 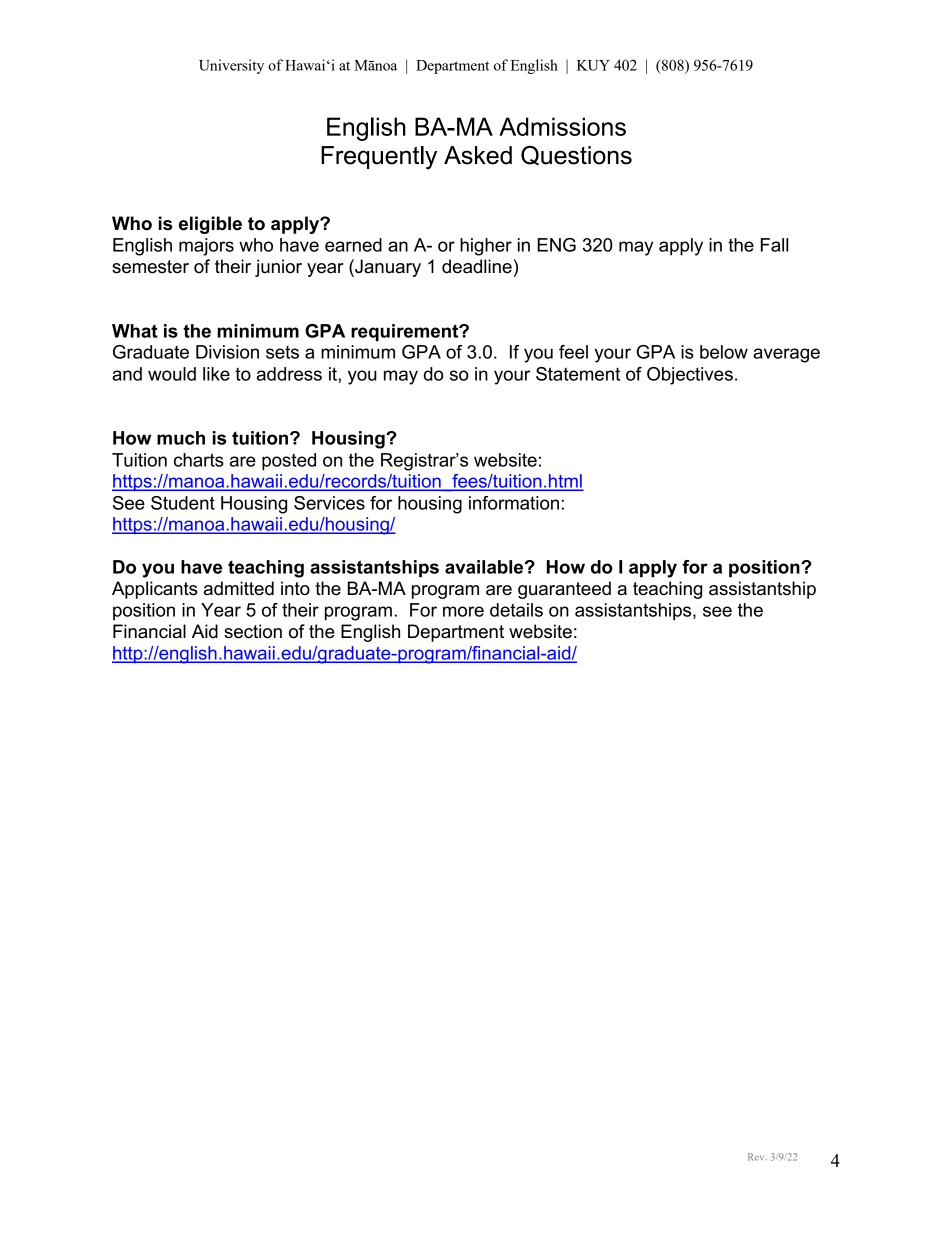 I want to click on details, so click(x=516, y=610).
